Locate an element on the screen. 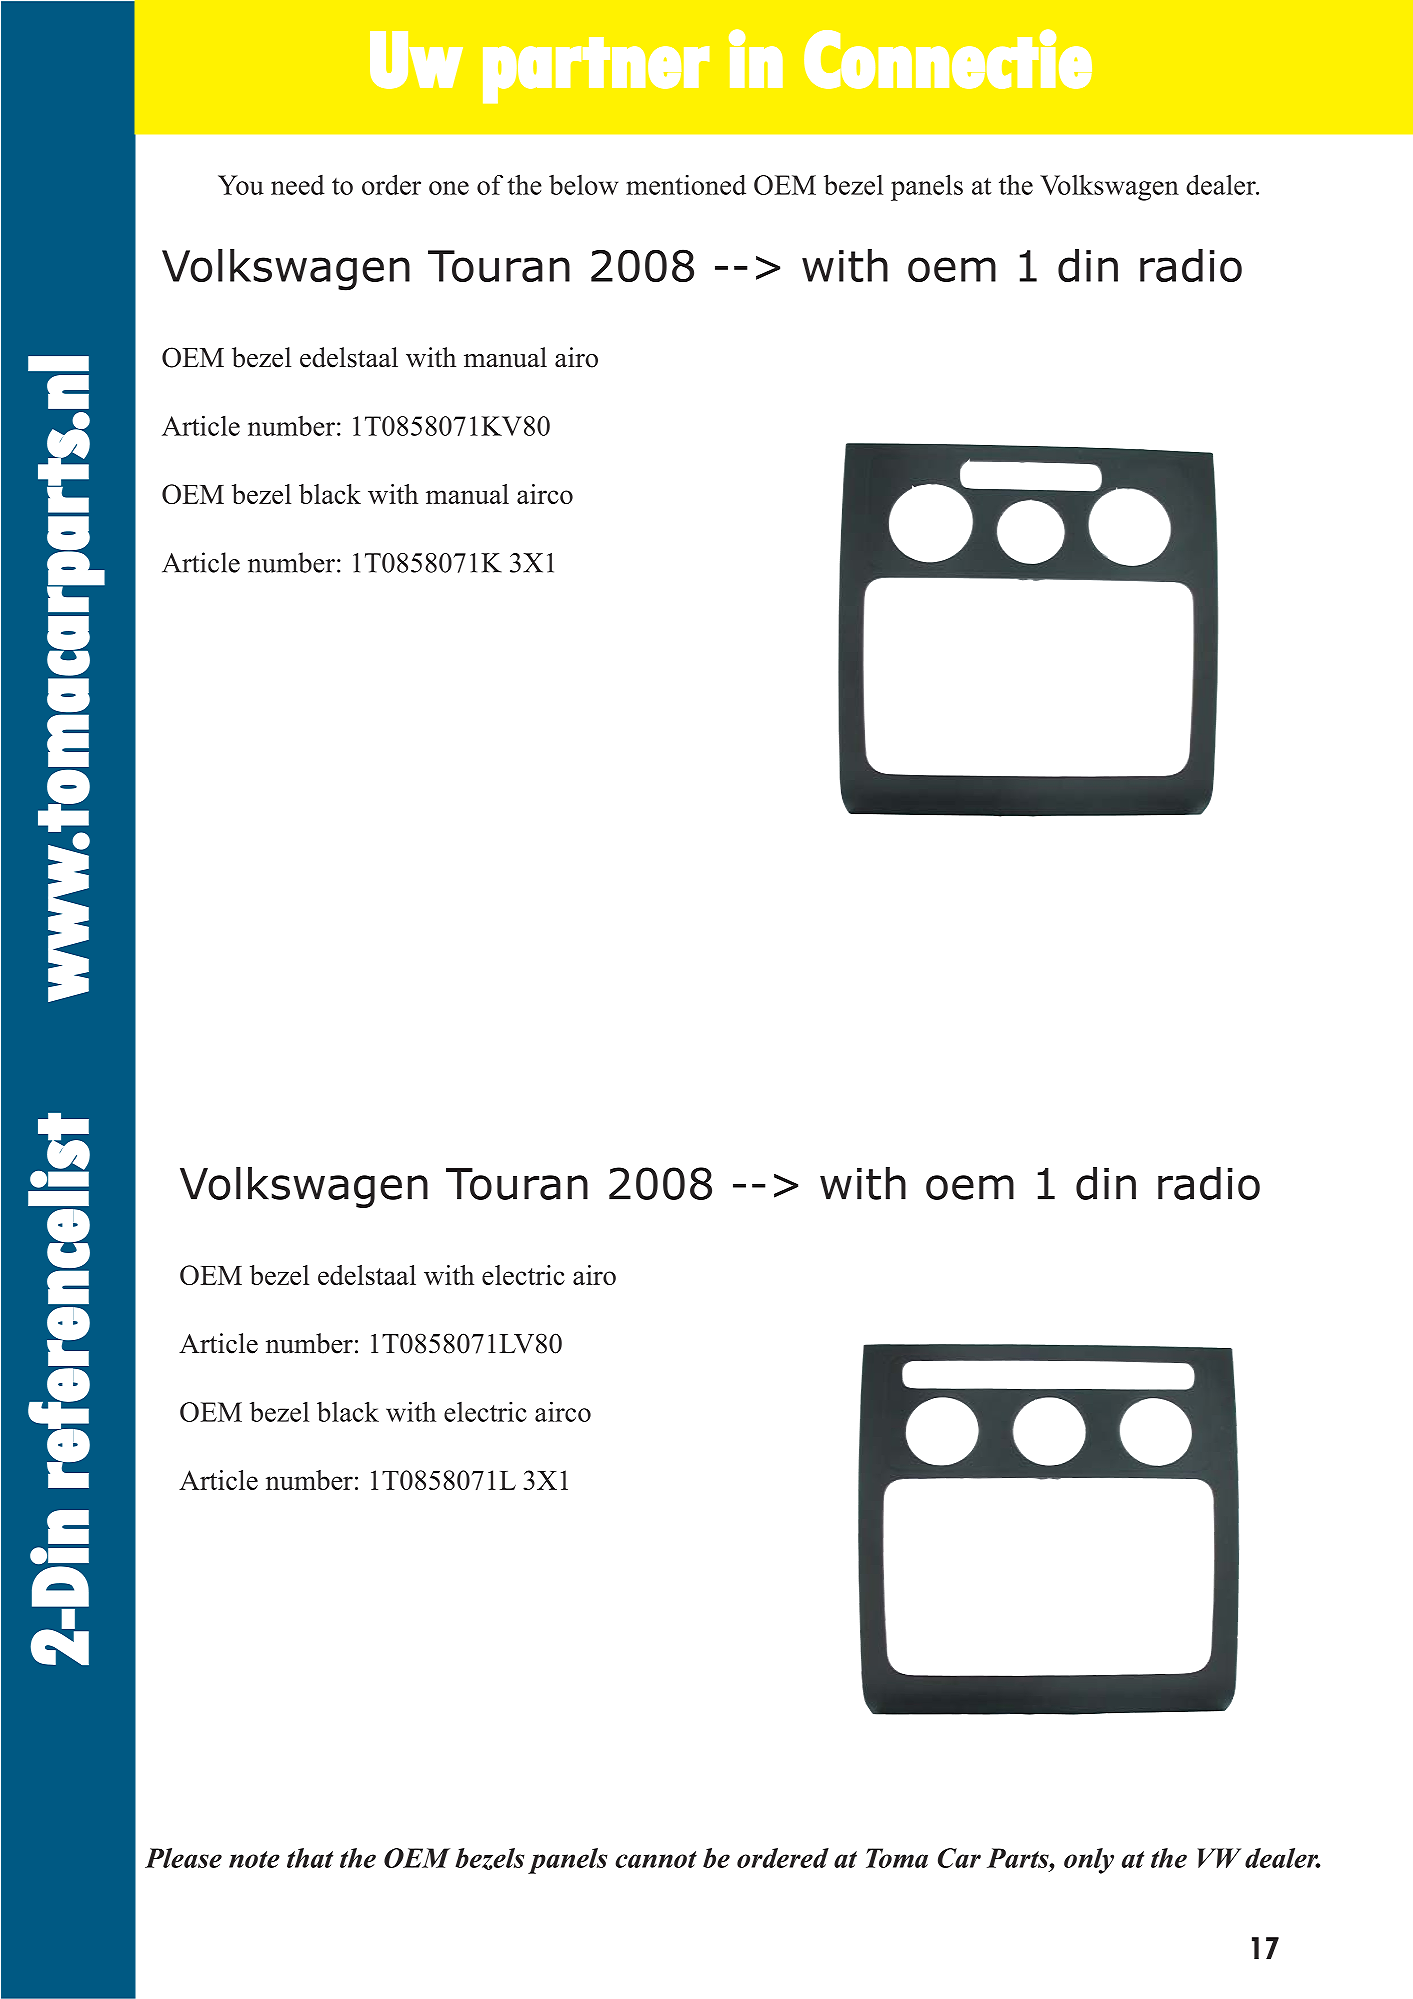 Image resolution: width=1413 pixels, height=1999 pixels. below is located at coordinates (583, 185).
